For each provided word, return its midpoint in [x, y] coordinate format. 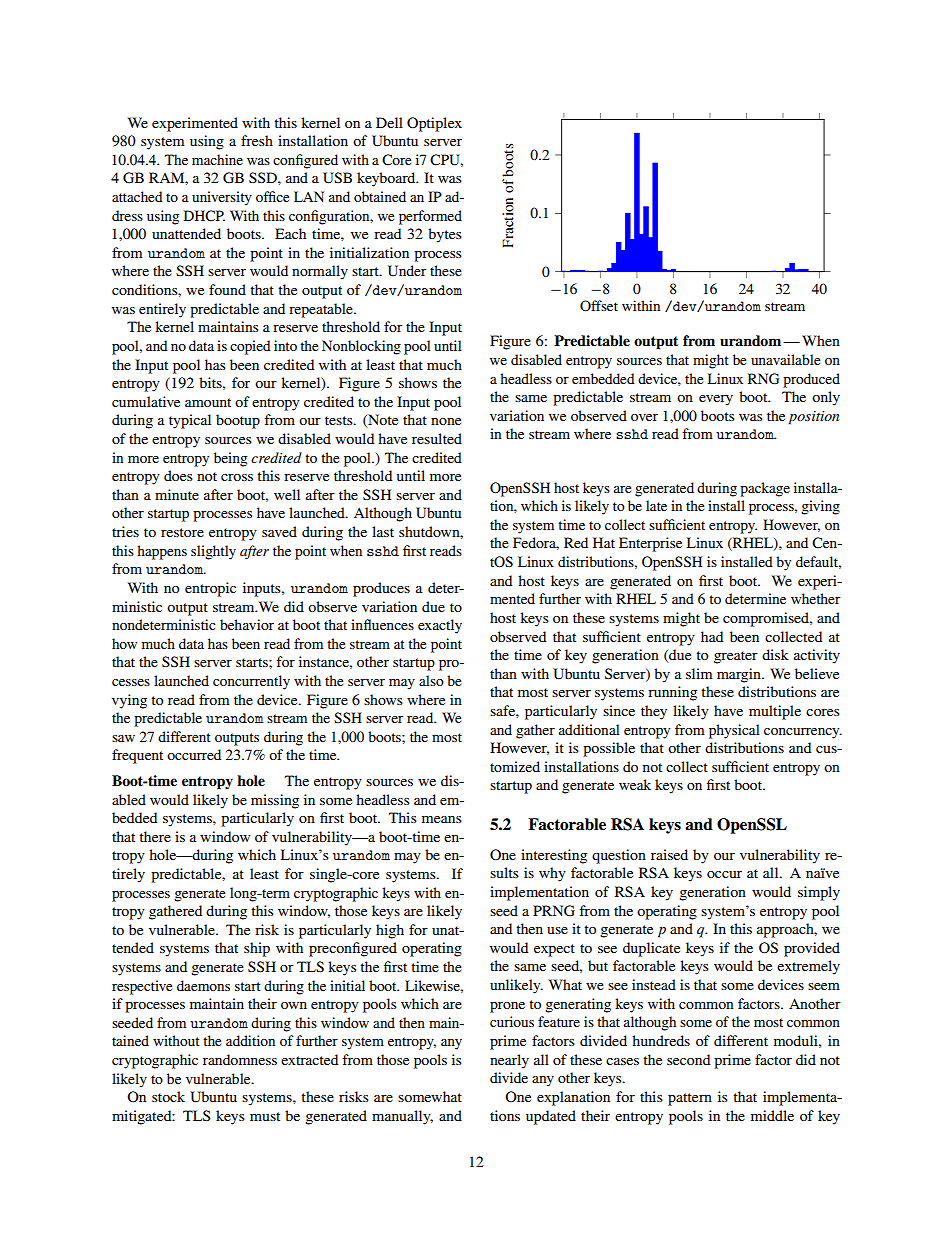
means [442, 819]
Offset [599, 306]
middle [772, 1115]
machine [217, 159]
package [765, 489]
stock [168, 1096]
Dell [389, 122]
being [230, 459]
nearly [509, 1061]
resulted [437, 438]
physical [734, 731]
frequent [137, 756]
